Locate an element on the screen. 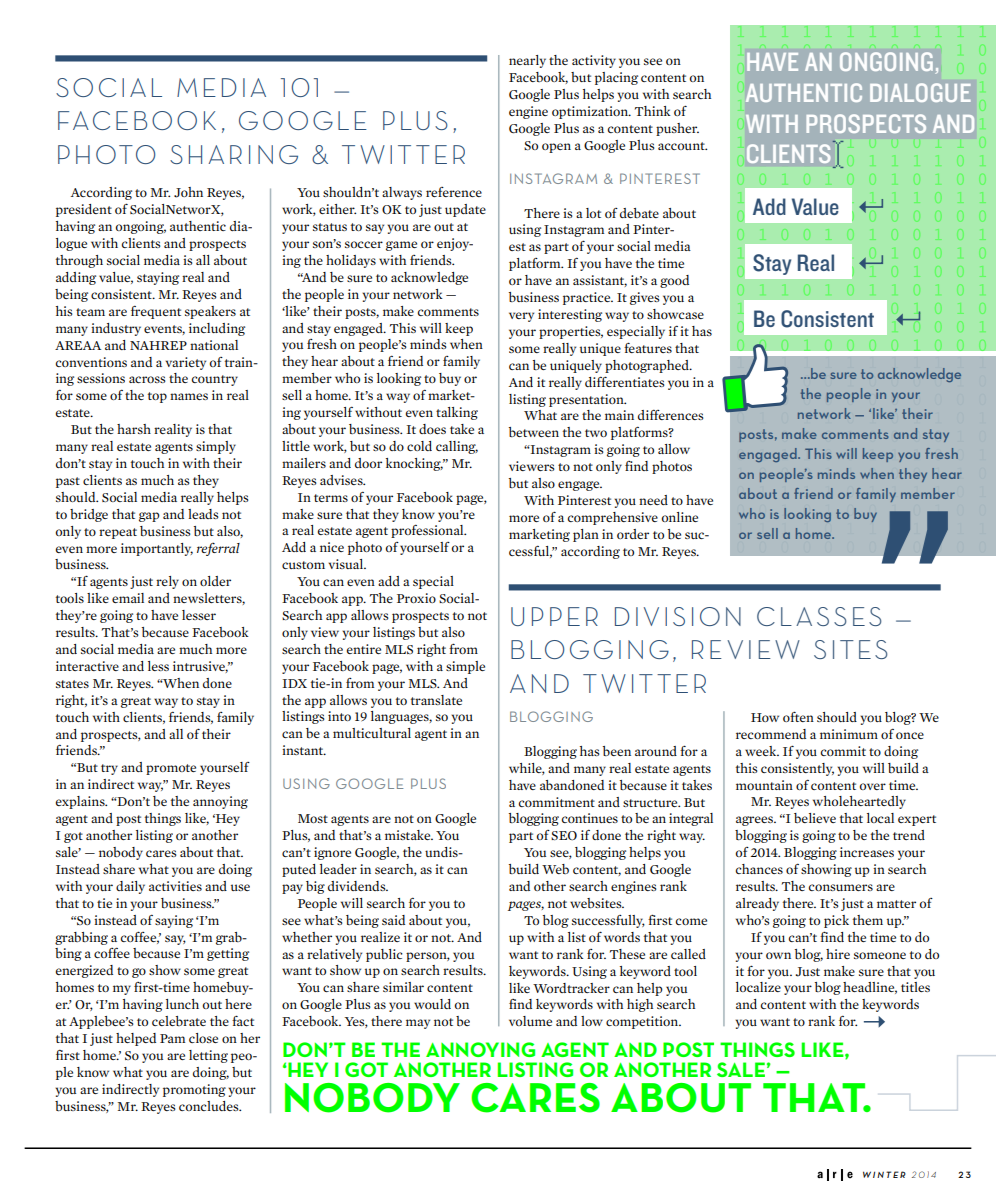 This screenshot has width=996, height=1204. SEO is located at coordinates (564, 835).
